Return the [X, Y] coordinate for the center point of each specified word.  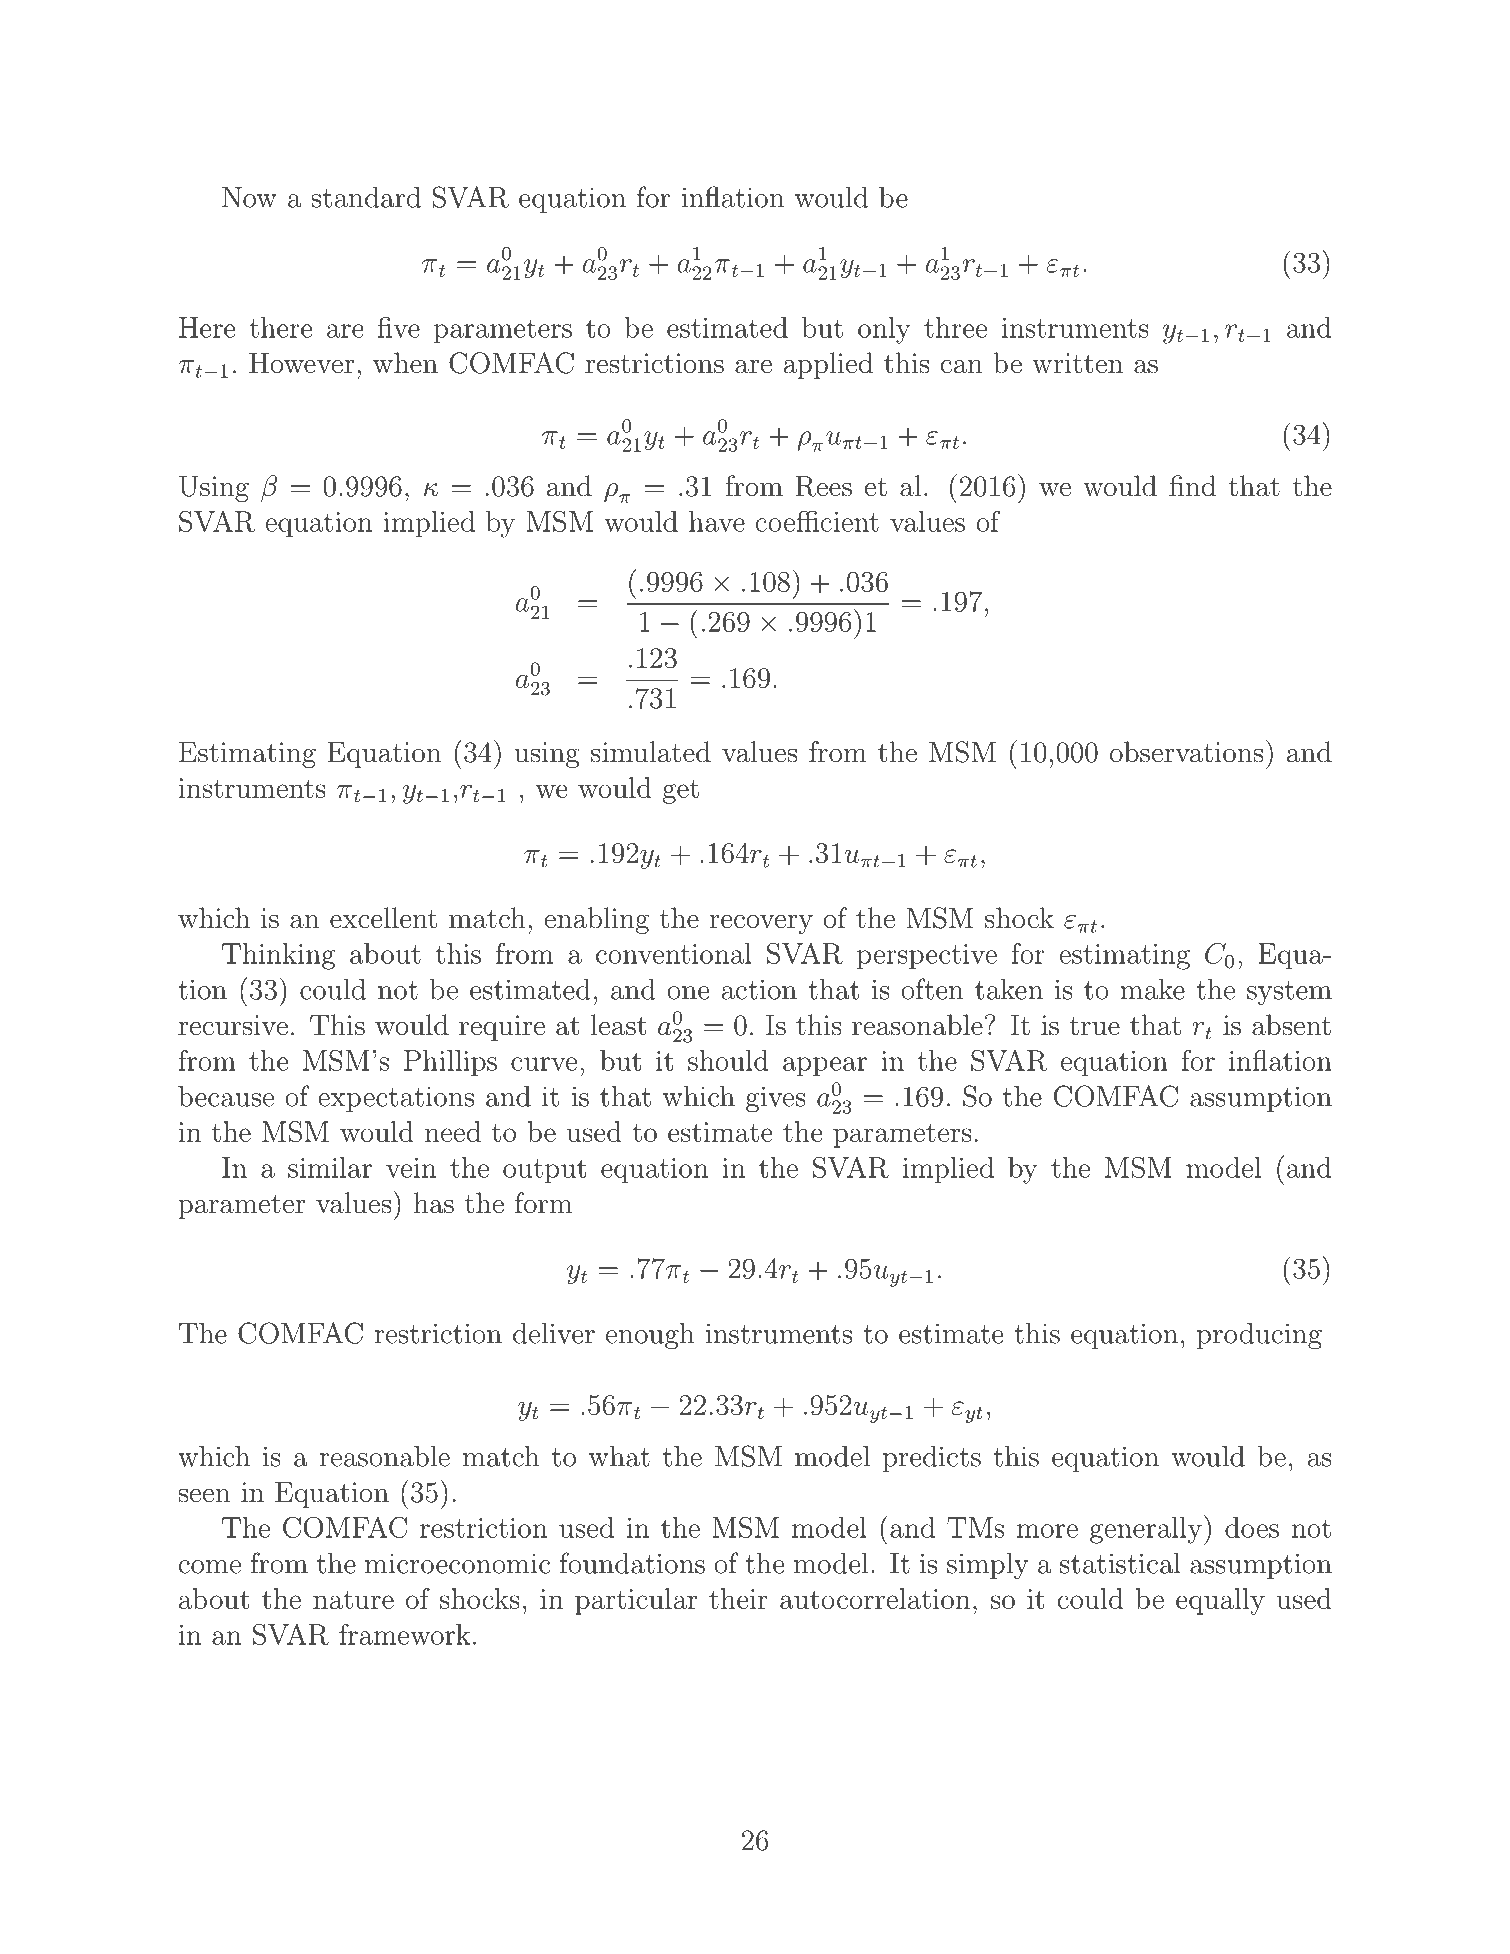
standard [366, 197]
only [884, 330]
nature [353, 1599]
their [738, 1598]
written [1077, 363]
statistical [1120, 1563]
